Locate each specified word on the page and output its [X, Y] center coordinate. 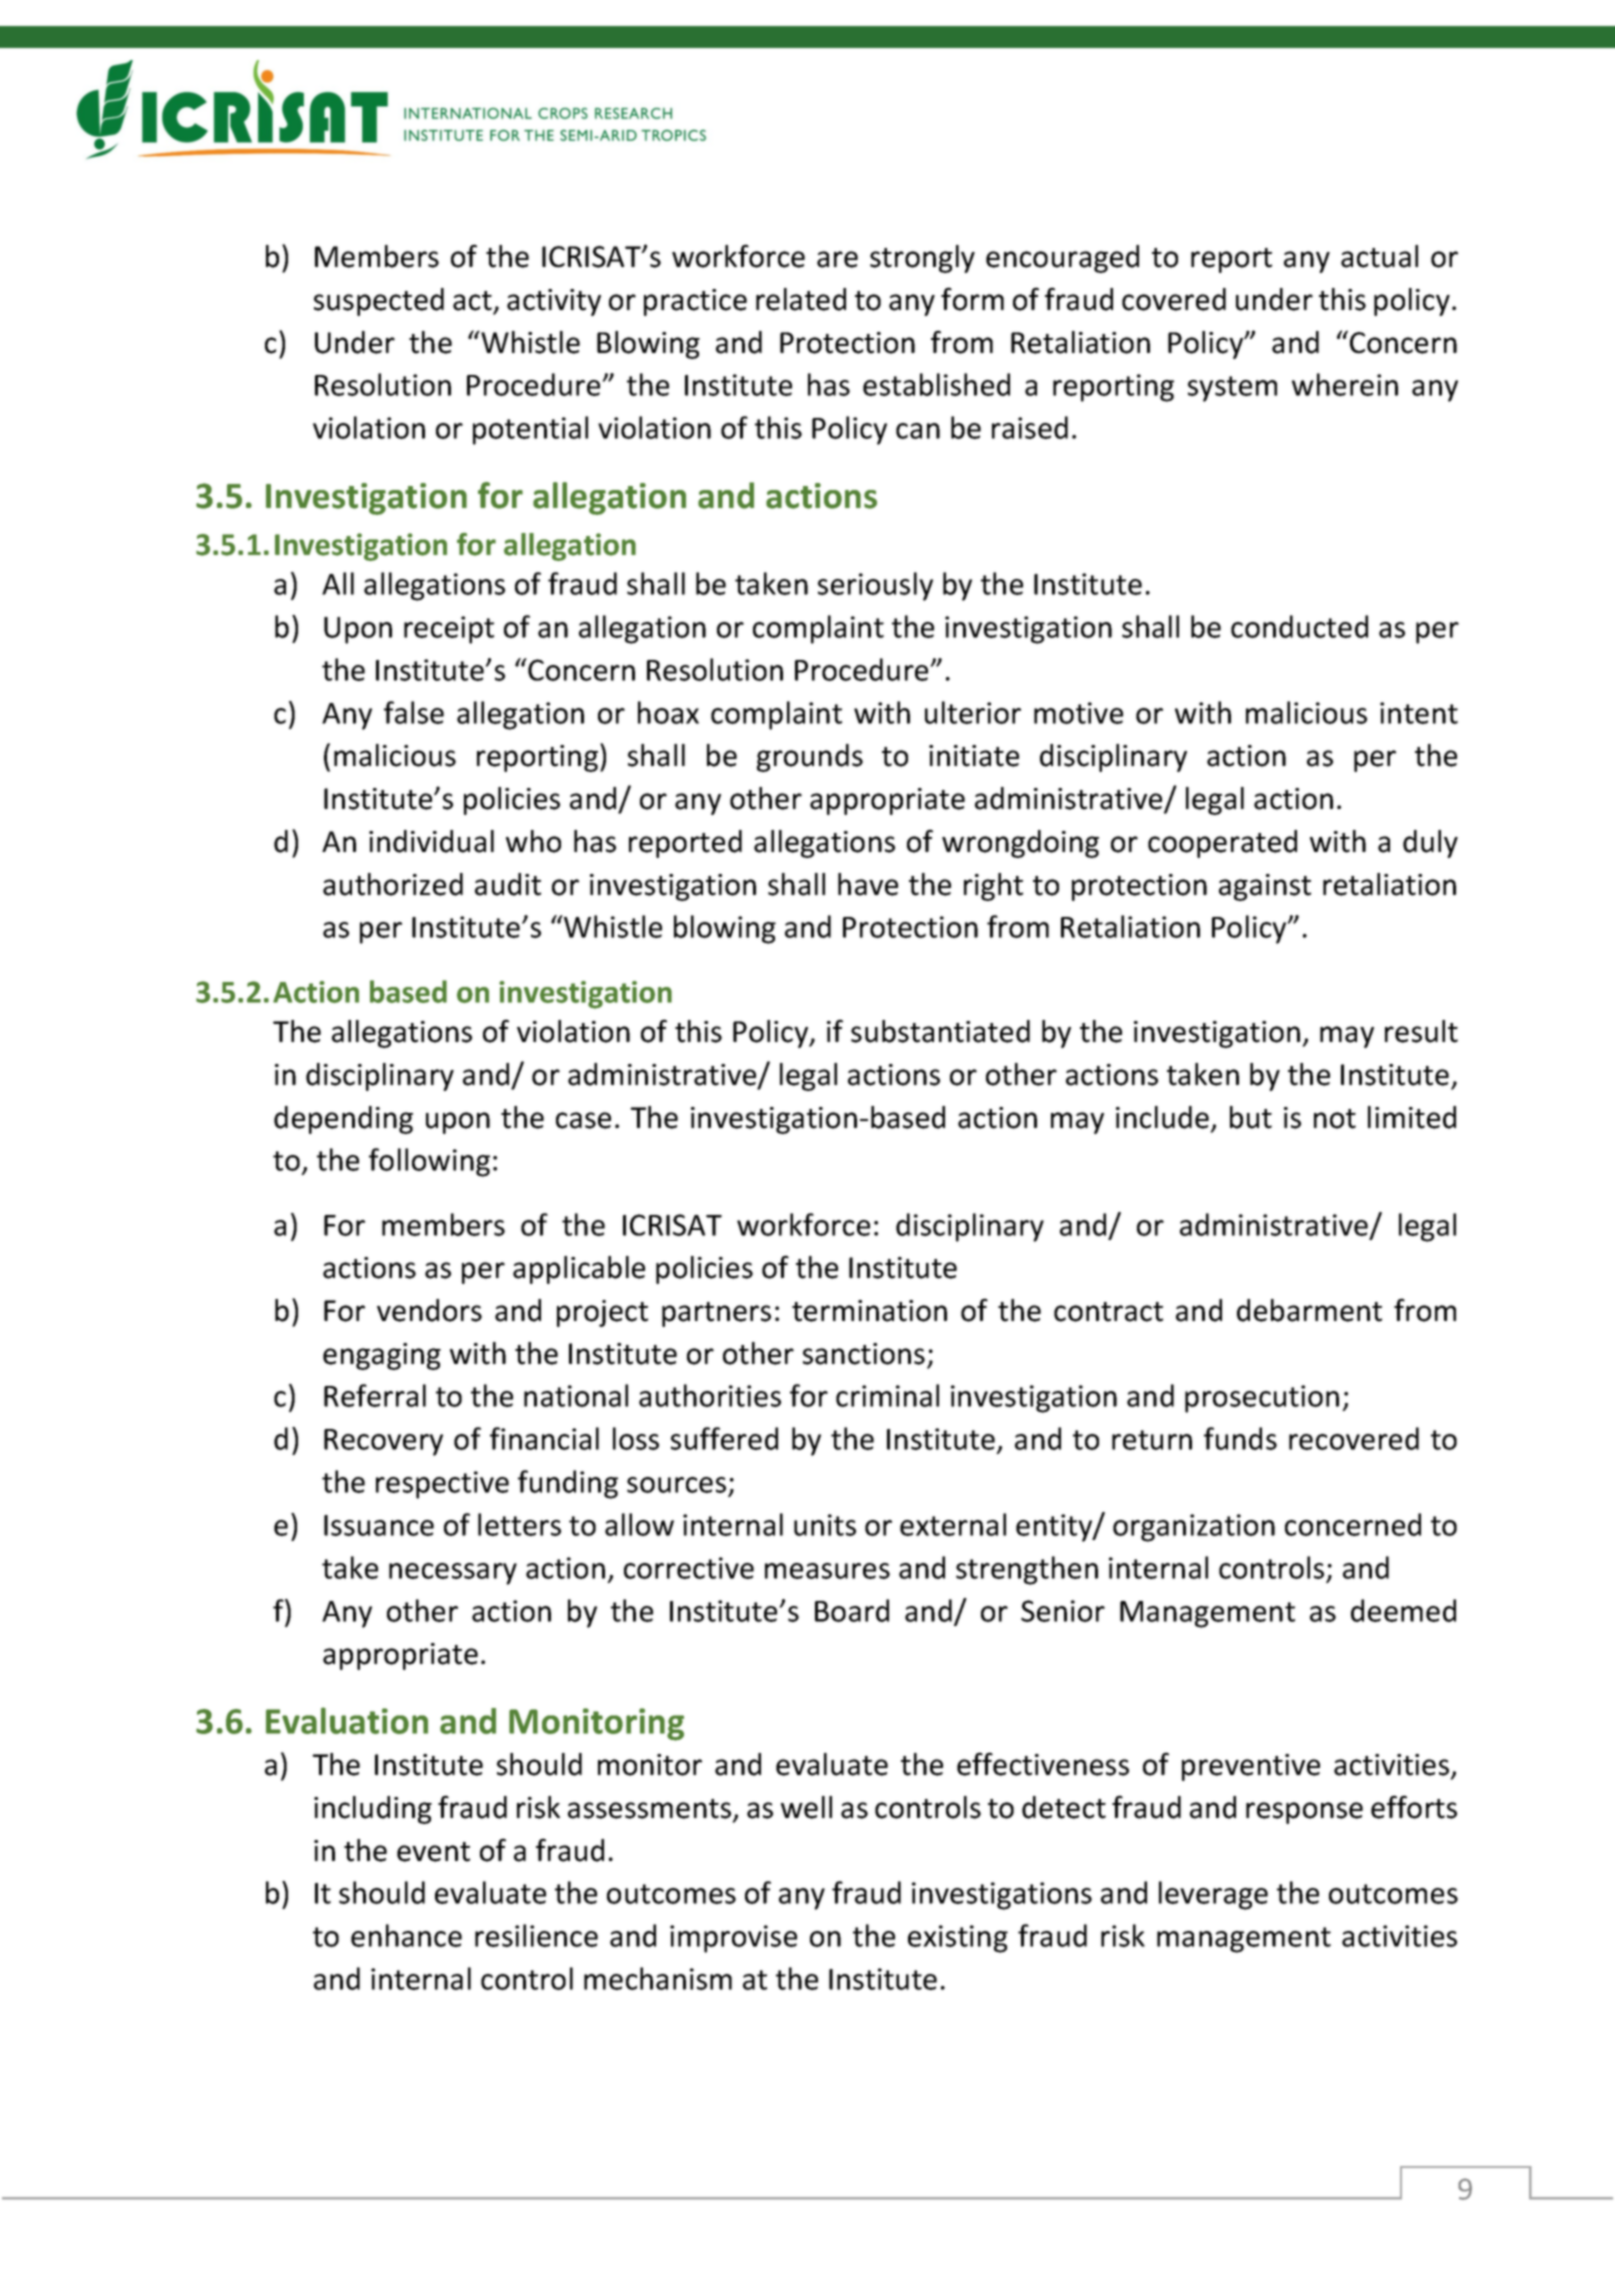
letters [519, 1524]
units [825, 1525]
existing [958, 1939]
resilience [536, 1935]
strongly [922, 259]
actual [1379, 256]
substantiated [940, 1031]
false [414, 712]
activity [554, 302]
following [429, 1162]
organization [1194, 1528]
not [1335, 1119]
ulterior [973, 712]
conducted [1299, 626]
